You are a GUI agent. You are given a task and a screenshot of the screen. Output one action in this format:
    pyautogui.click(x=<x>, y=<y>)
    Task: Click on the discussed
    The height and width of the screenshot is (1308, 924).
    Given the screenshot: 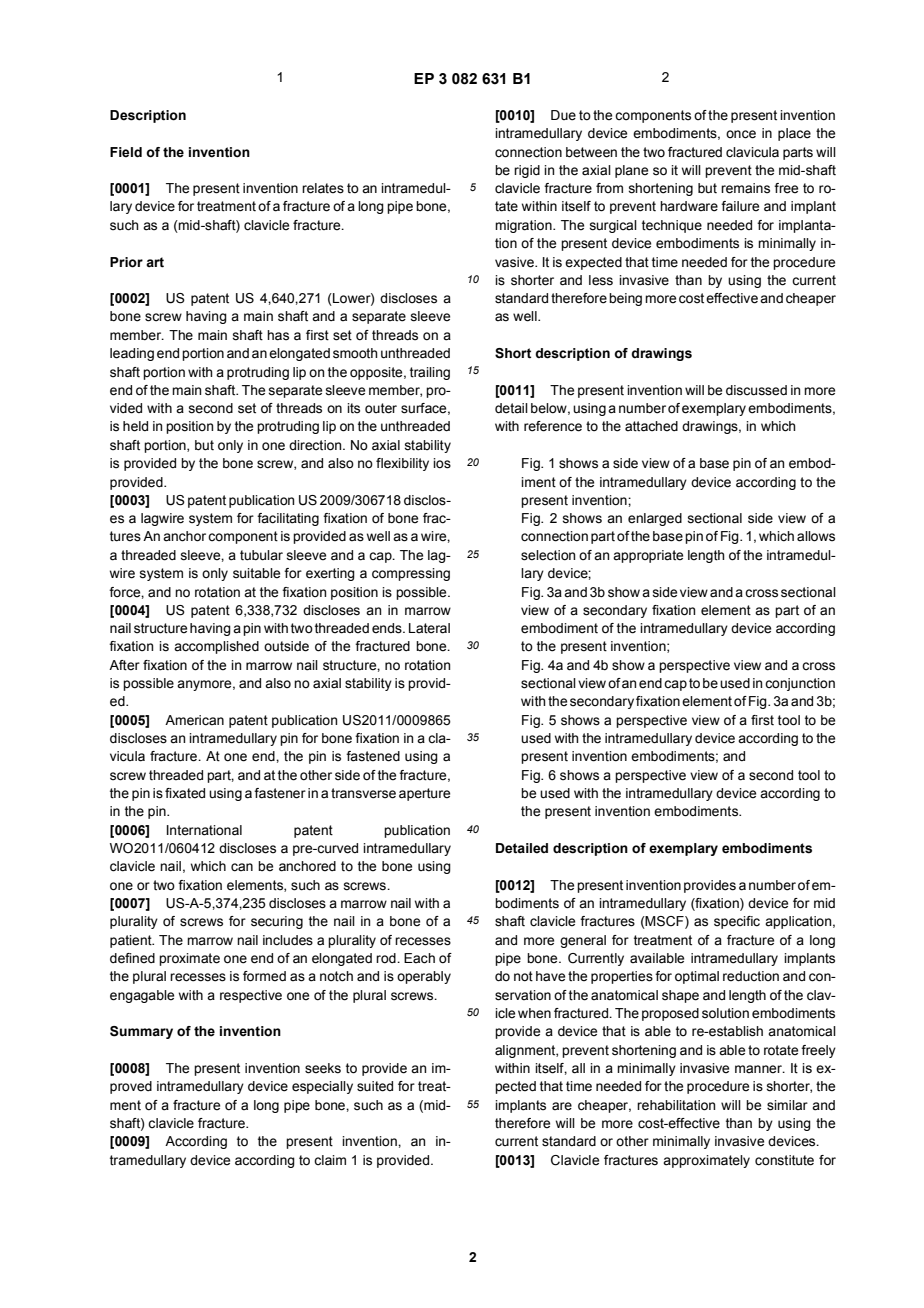 What is the action you would take?
    pyautogui.click(x=756, y=390)
